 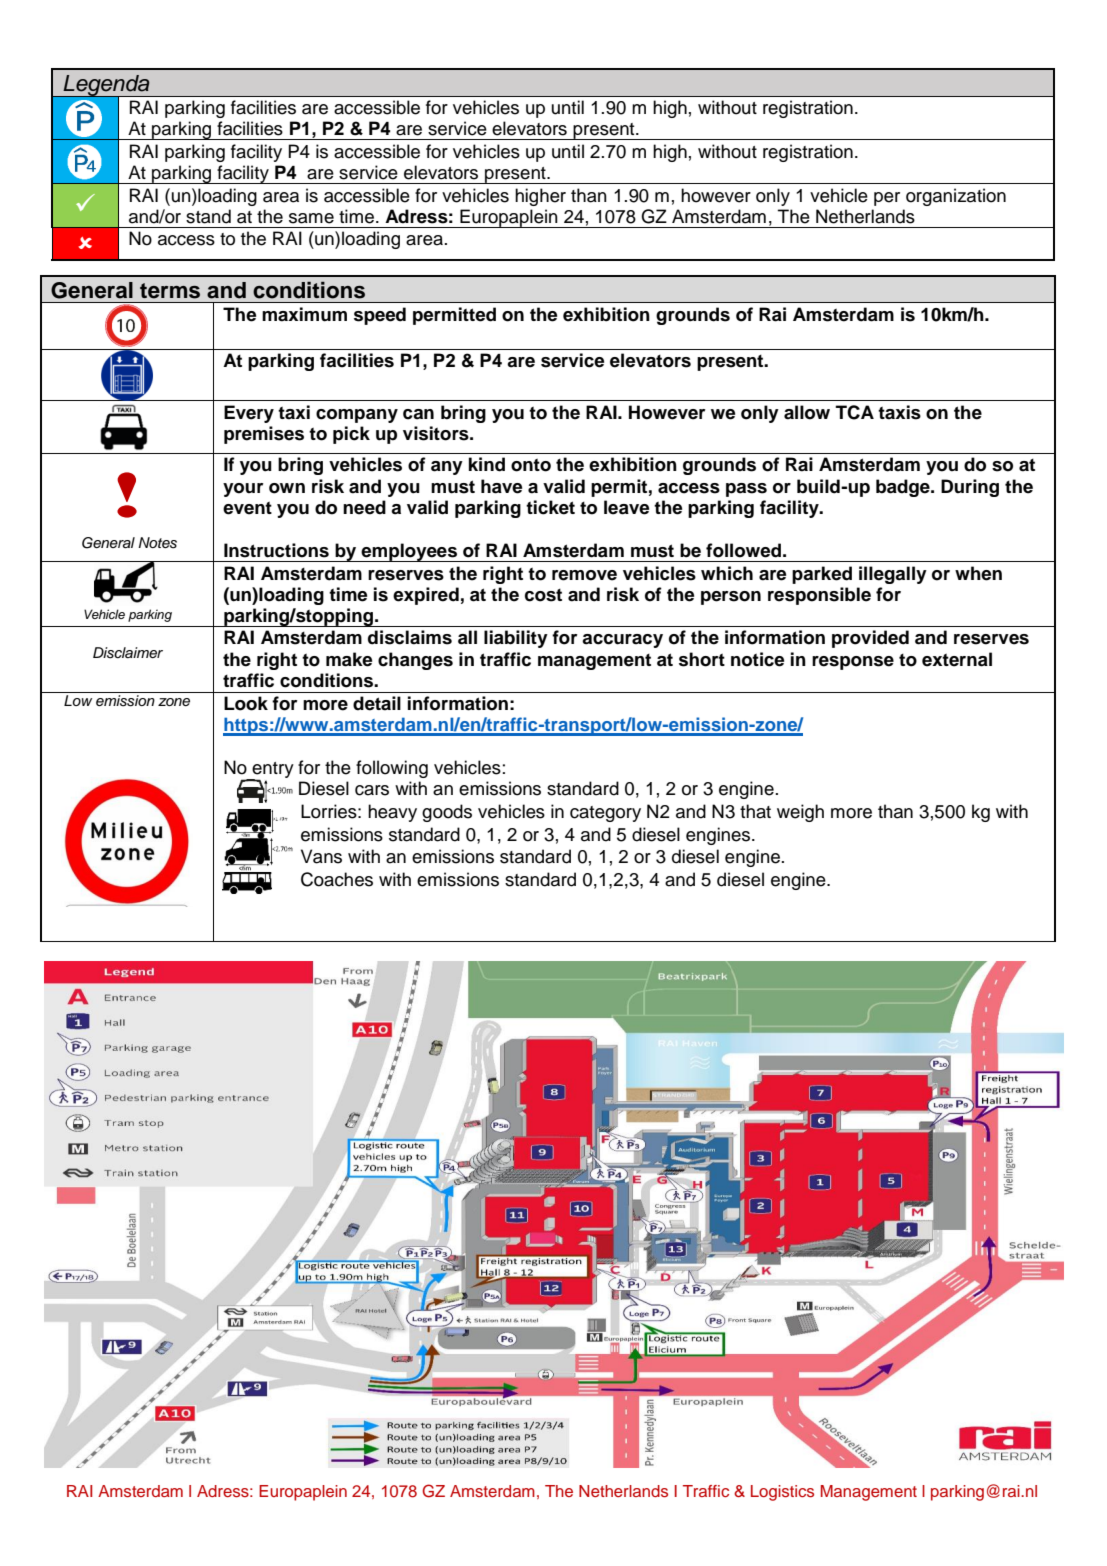 I want to click on Coaches, so click(x=337, y=879).
